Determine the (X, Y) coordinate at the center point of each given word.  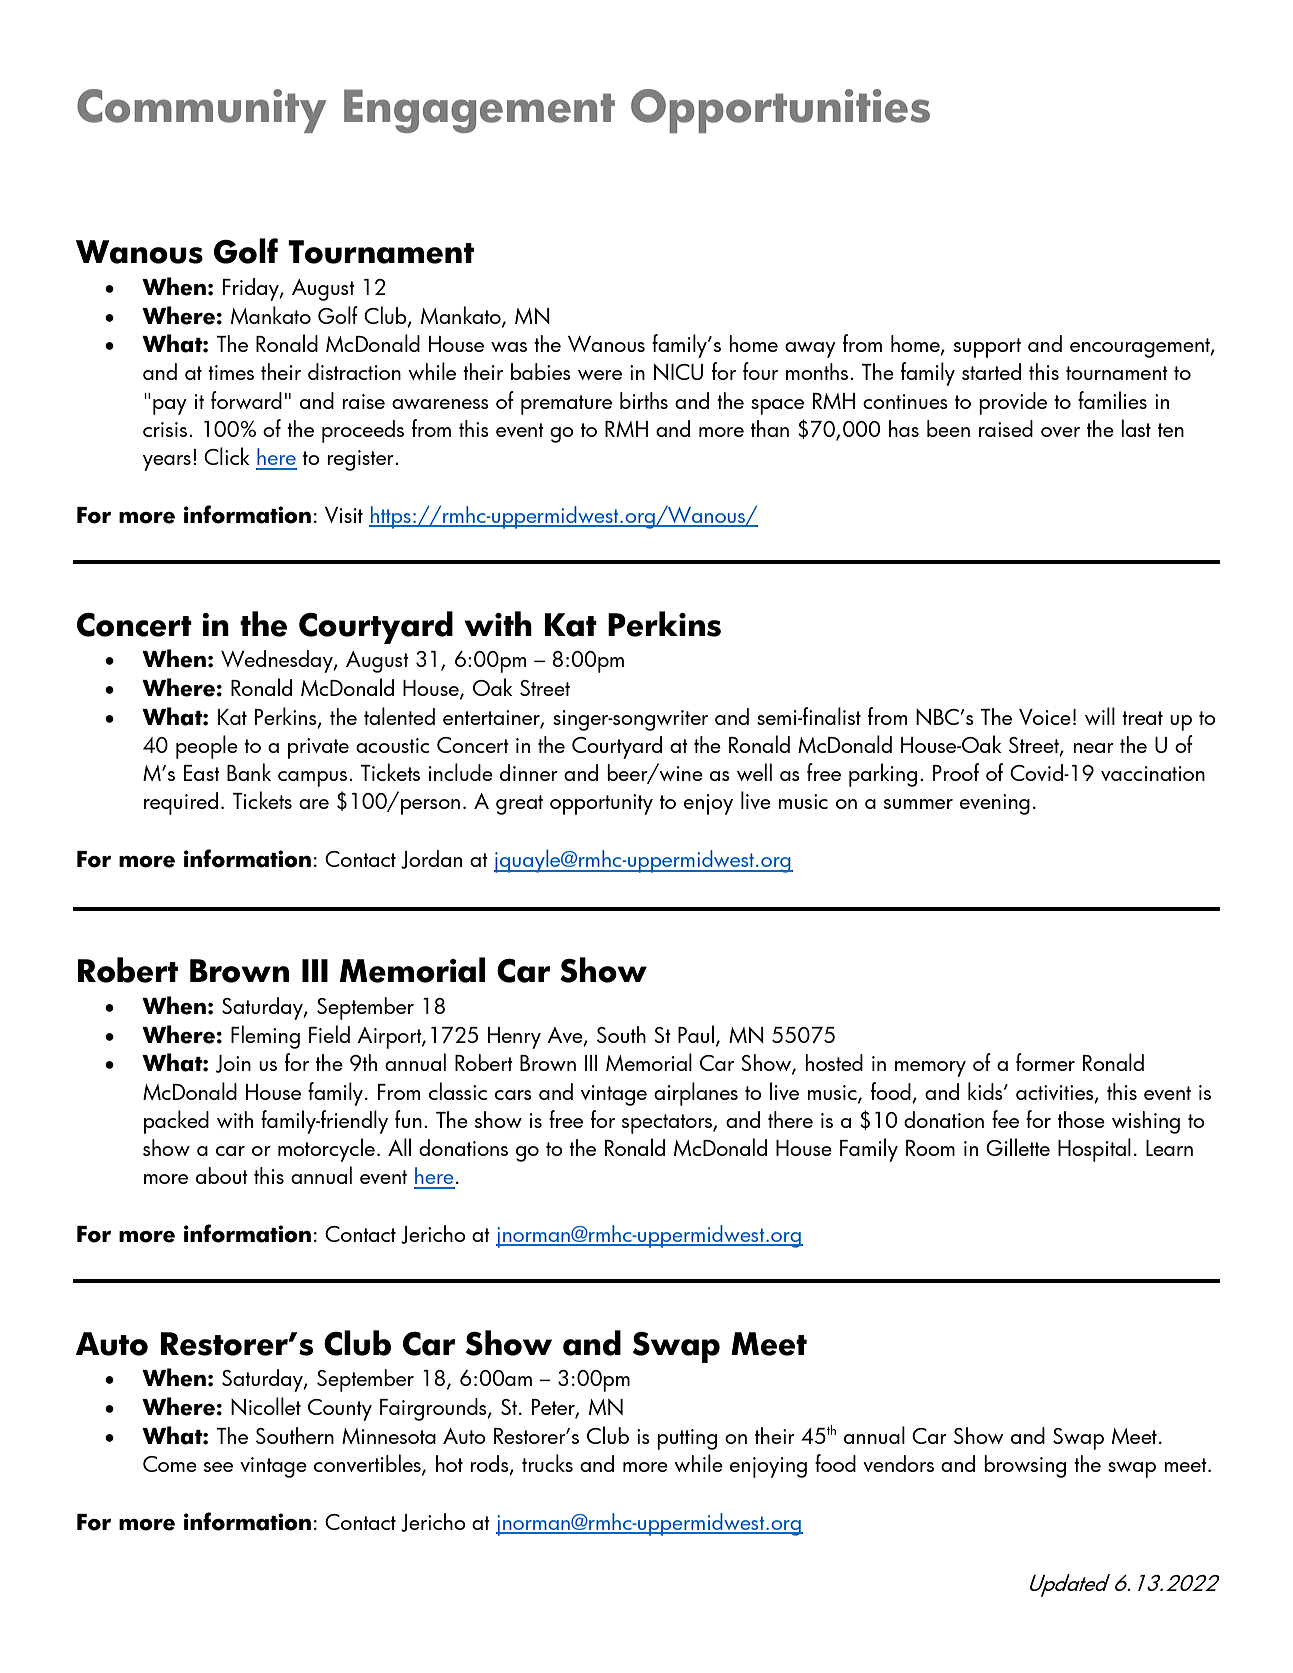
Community (202, 111)
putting (687, 1439)
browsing (1025, 1466)
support (987, 348)
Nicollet (266, 1406)
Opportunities (780, 111)
